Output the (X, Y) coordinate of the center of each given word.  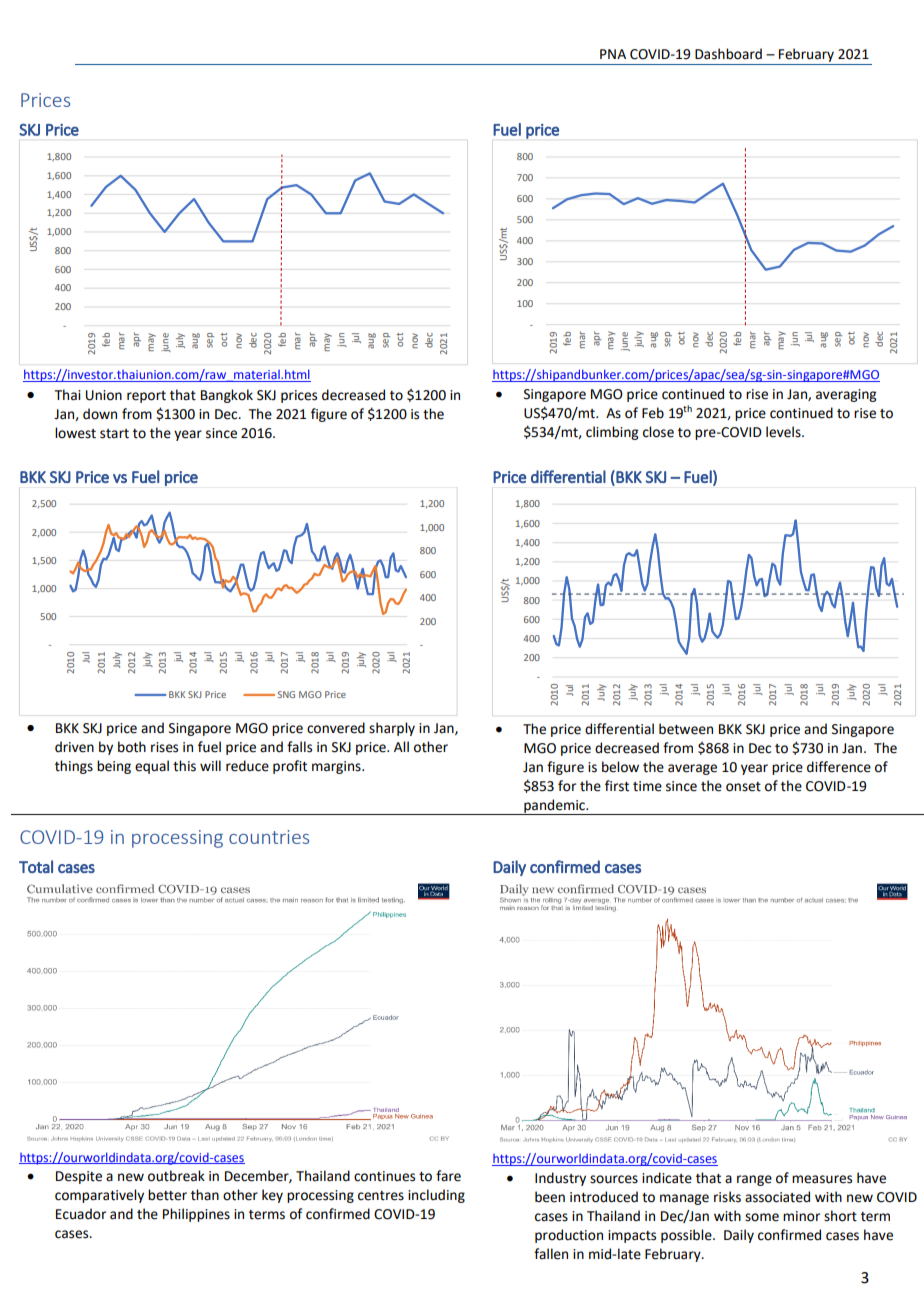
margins (337, 767)
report (146, 397)
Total (36, 866)
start (114, 434)
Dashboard (728, 54)
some (762, 1217)
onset (743, 787)
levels (784, 432)
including (436, 1196)
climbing (612, 433)
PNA (613, 54)
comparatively (99, 1196)
